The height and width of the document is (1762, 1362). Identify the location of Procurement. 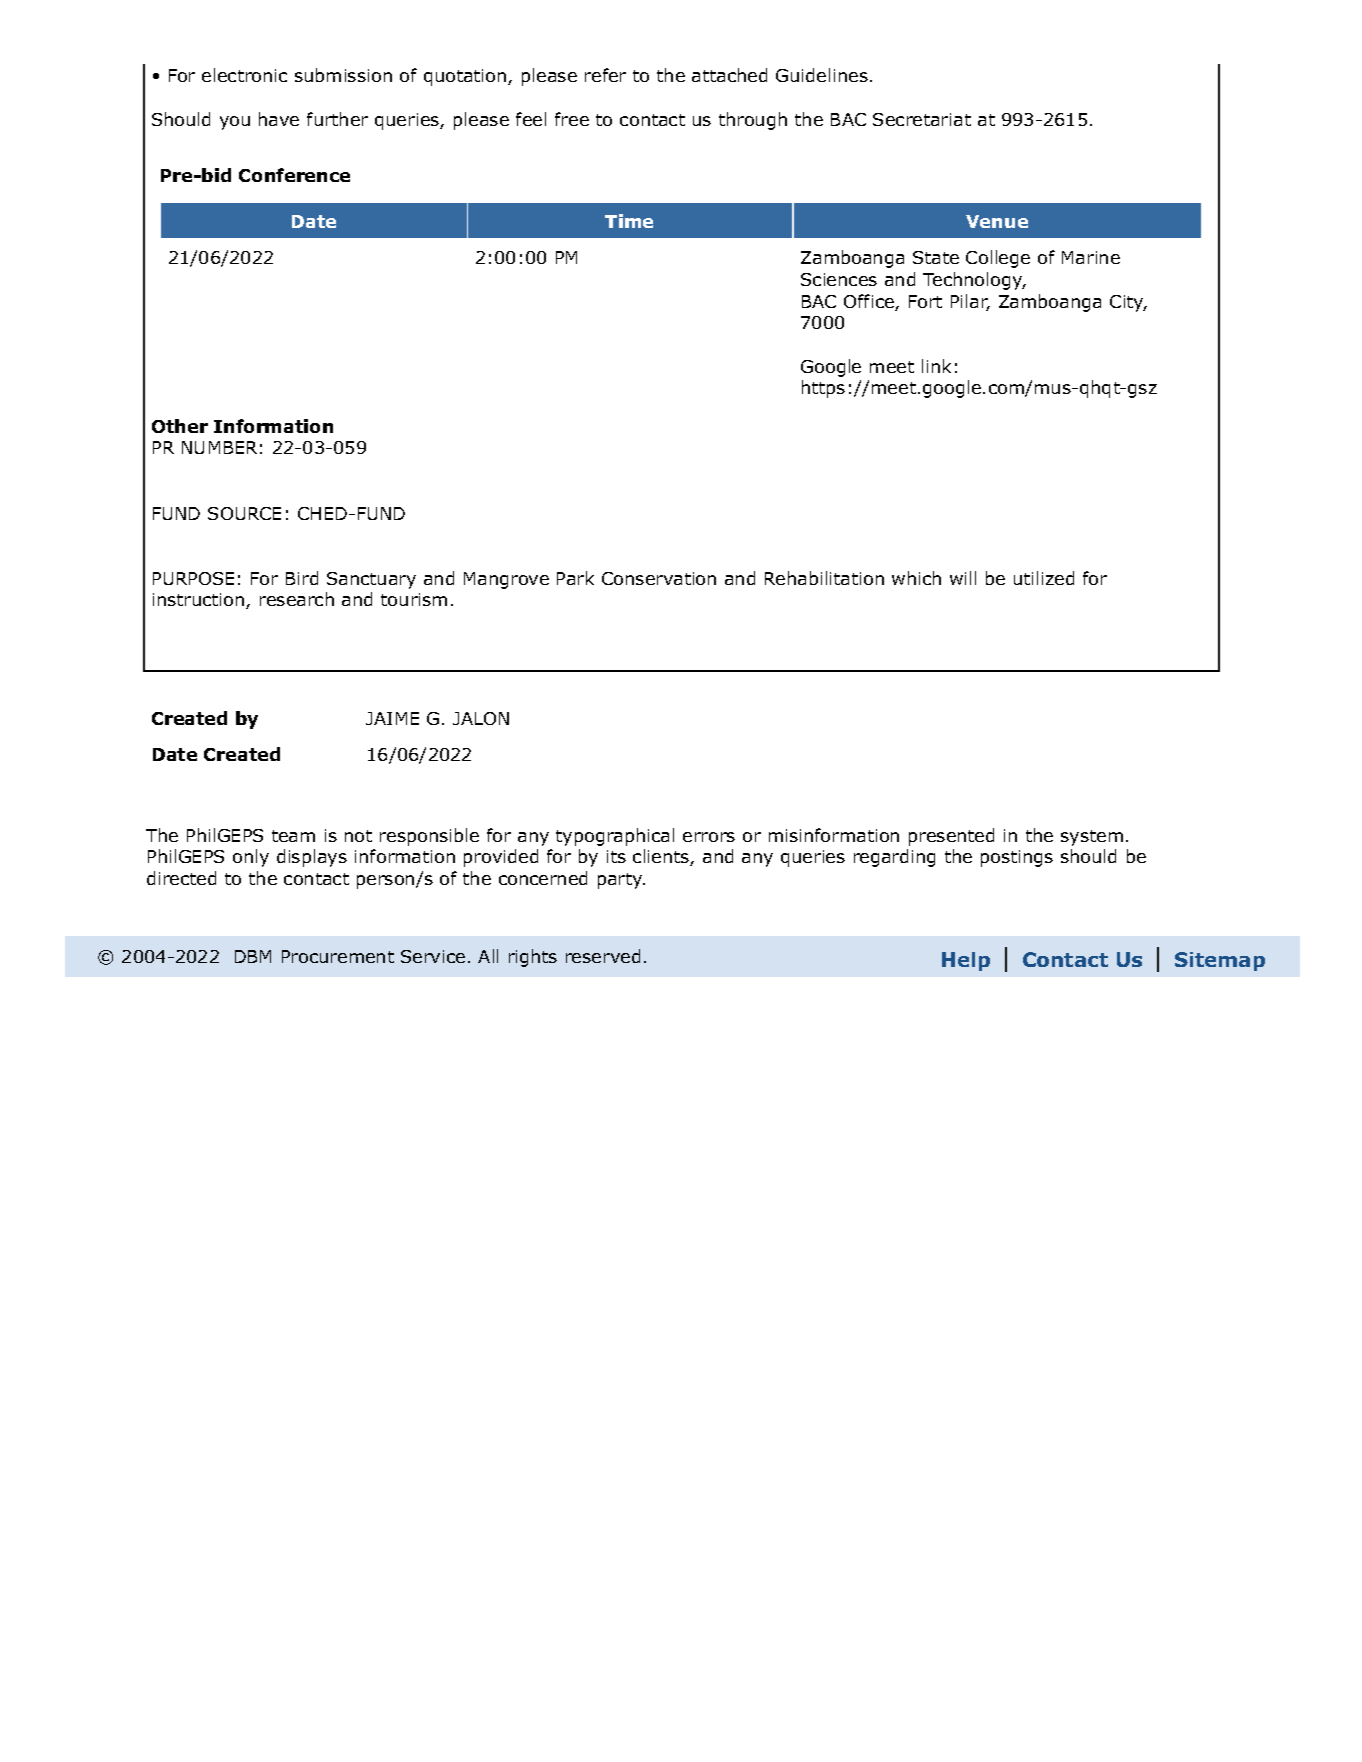
(338, 956).
